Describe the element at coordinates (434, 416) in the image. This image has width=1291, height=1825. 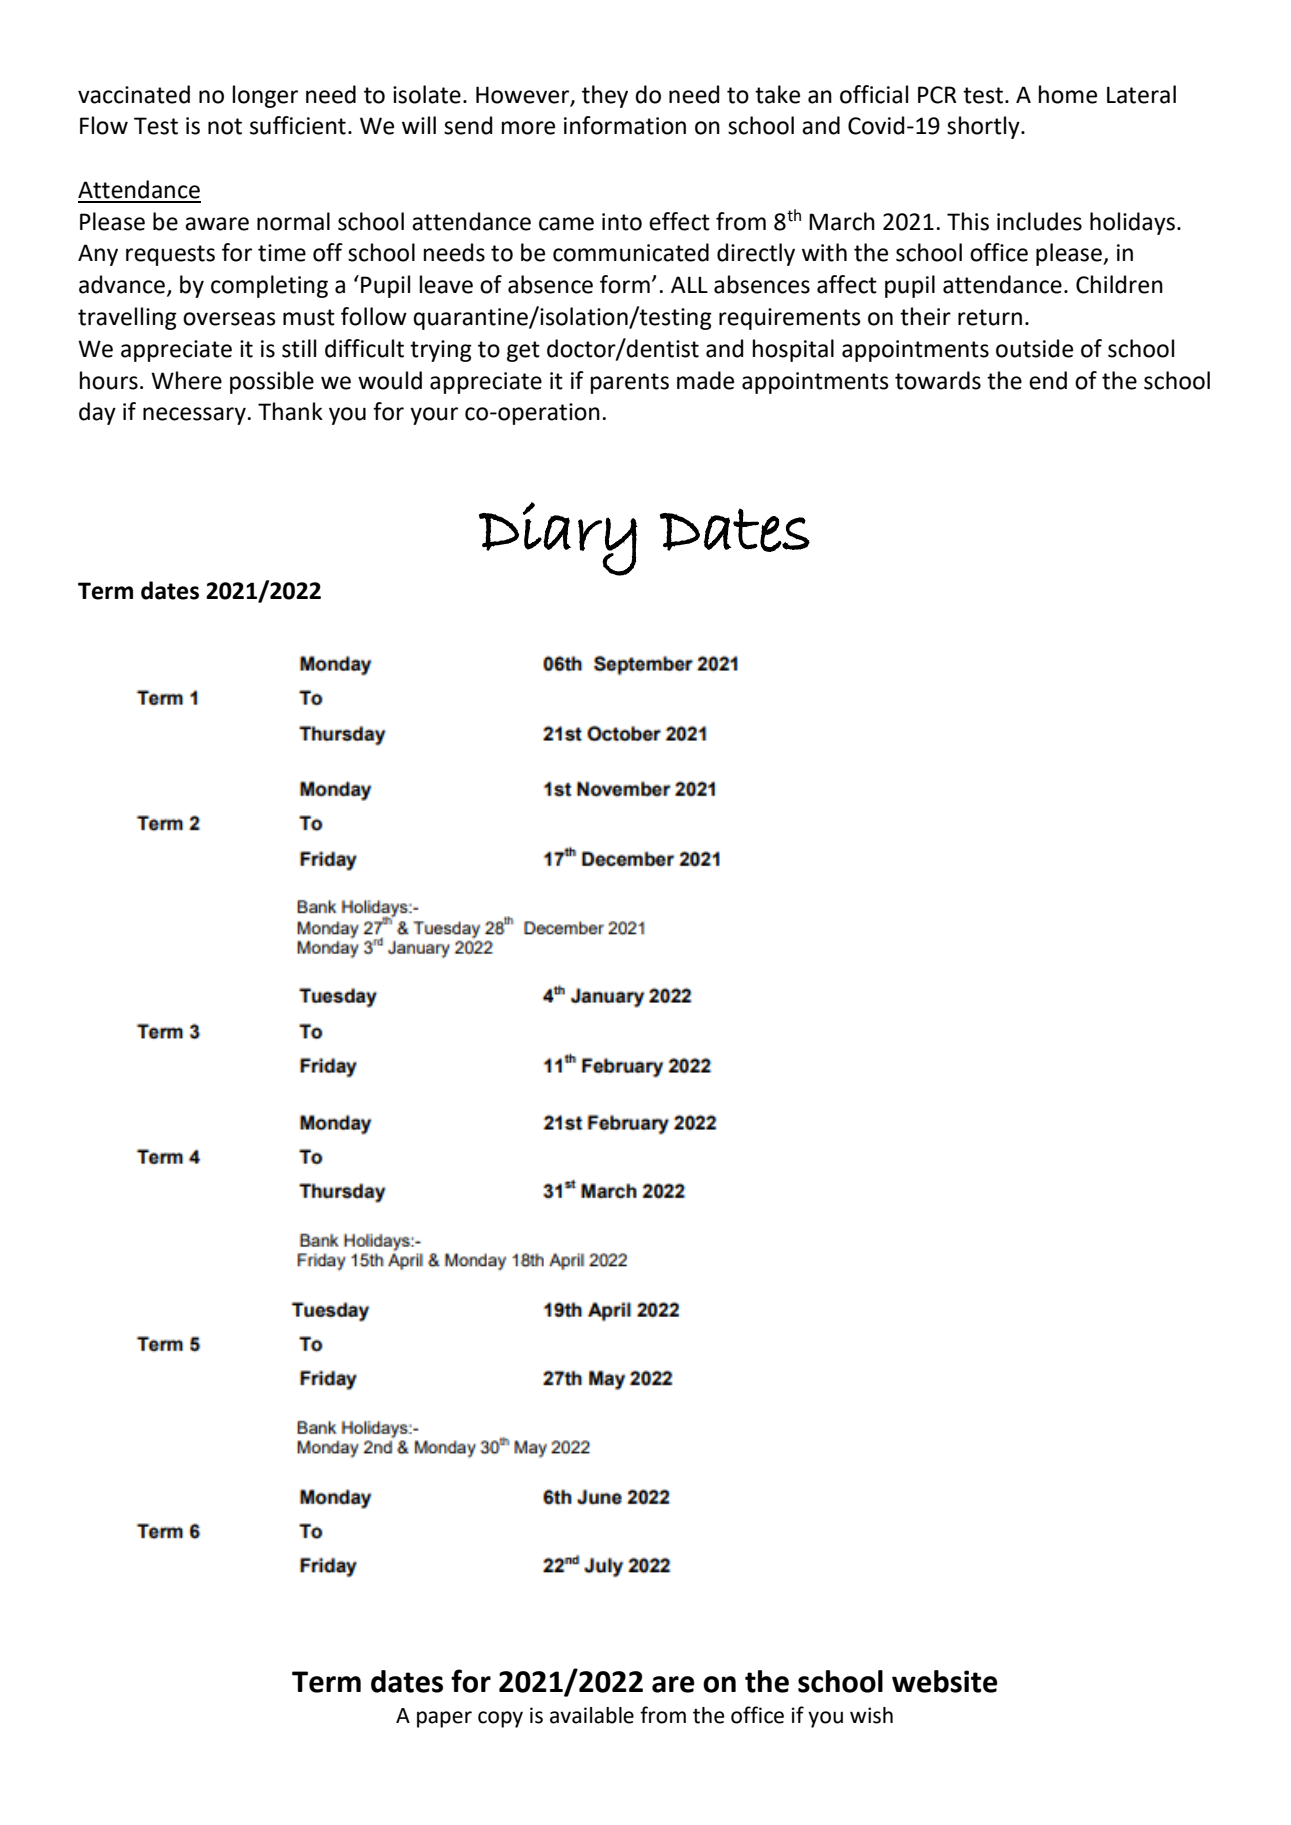
I see `your` at that location.
